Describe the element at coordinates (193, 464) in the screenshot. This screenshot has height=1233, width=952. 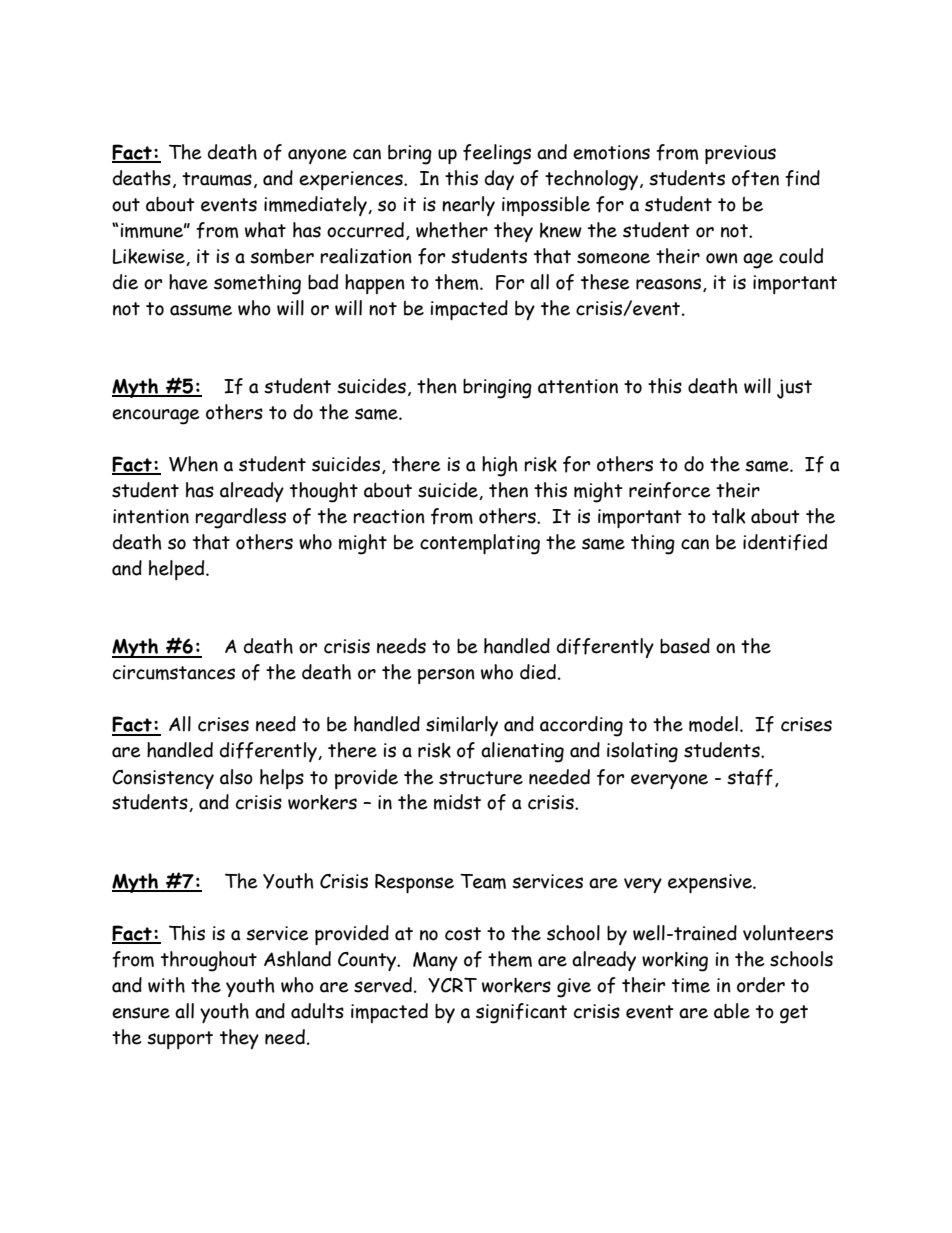
I see `When` at that location.
